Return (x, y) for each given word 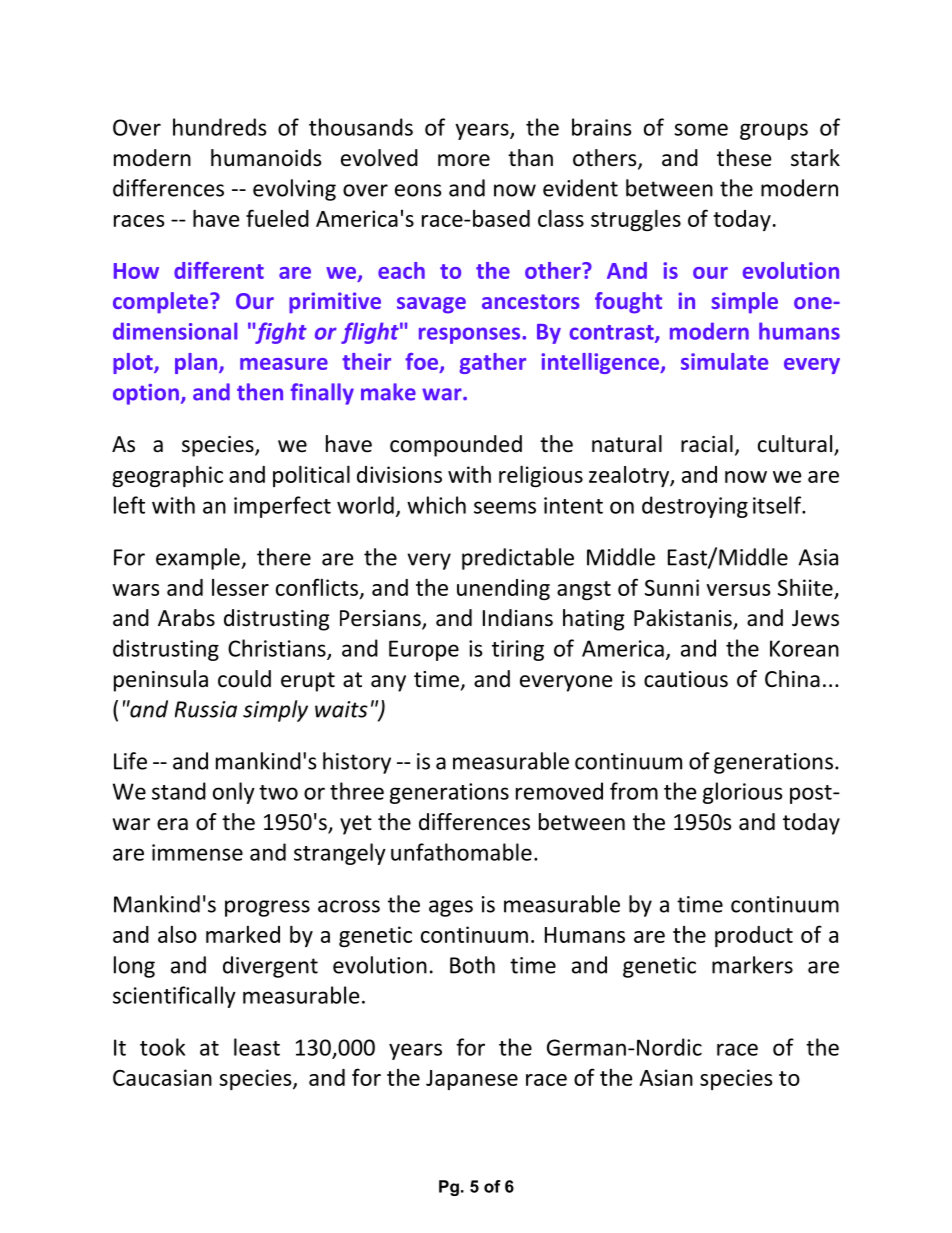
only (234, 793)
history (357, 763)
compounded (456, 446)
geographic (167, 476)
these (744, 158)
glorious (743, 793)
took (162, 1047)
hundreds (220, 127)
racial (707, 444)
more (464, 160)
